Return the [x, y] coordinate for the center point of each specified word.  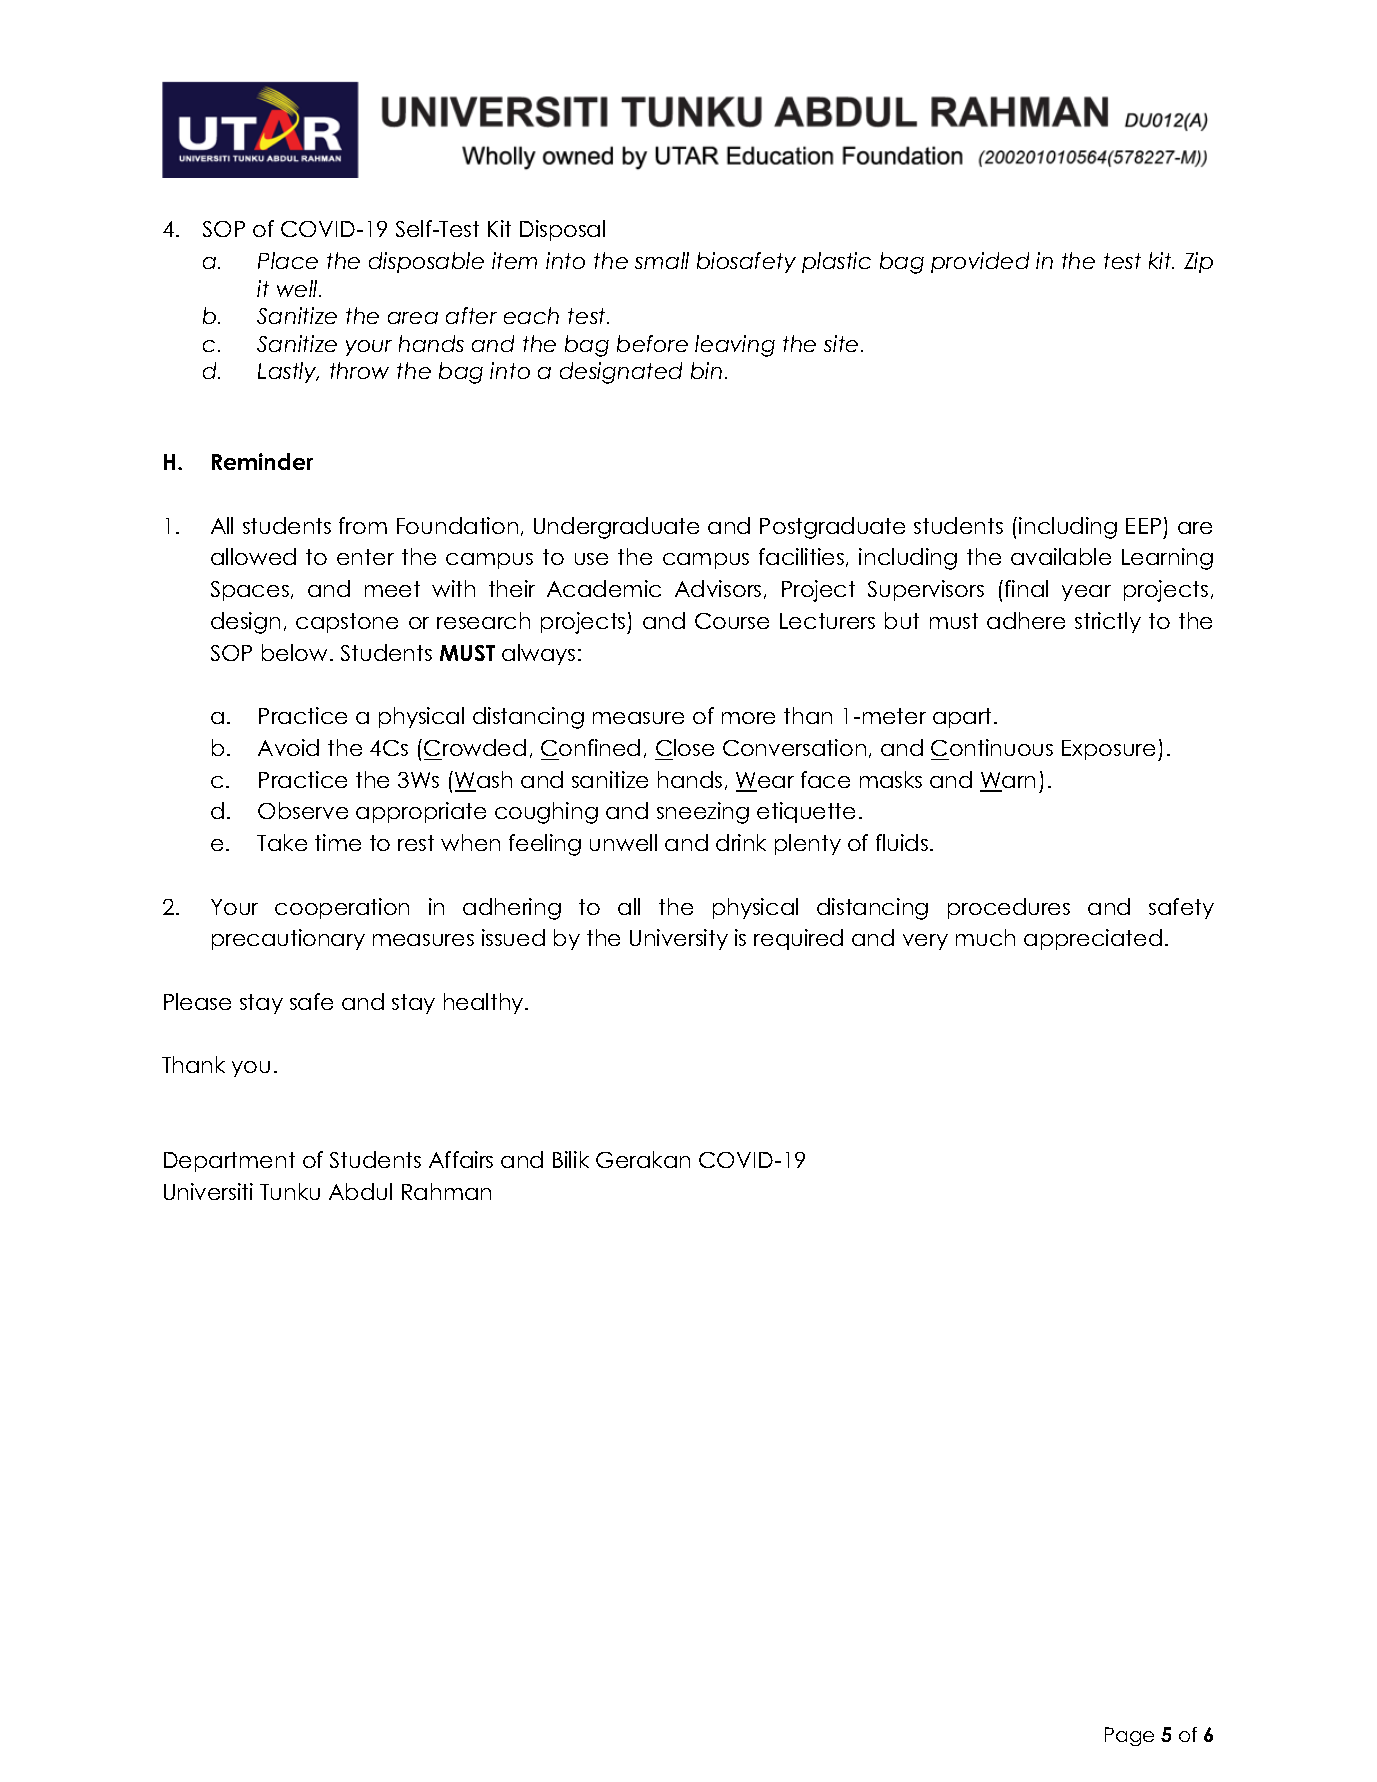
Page [1129, 1736]
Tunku [290, 1191]
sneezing [703, 813]
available [1061, 556]
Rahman [446, 1191]
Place [288, 260]
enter [365, 557]
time [338, 842]
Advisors [718, 588]
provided [980, 262]
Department [229, 1162]
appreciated [1093, 939]
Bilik [571, 1159]
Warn [1007, 781]
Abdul [360, 1191]
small [662, 260]
